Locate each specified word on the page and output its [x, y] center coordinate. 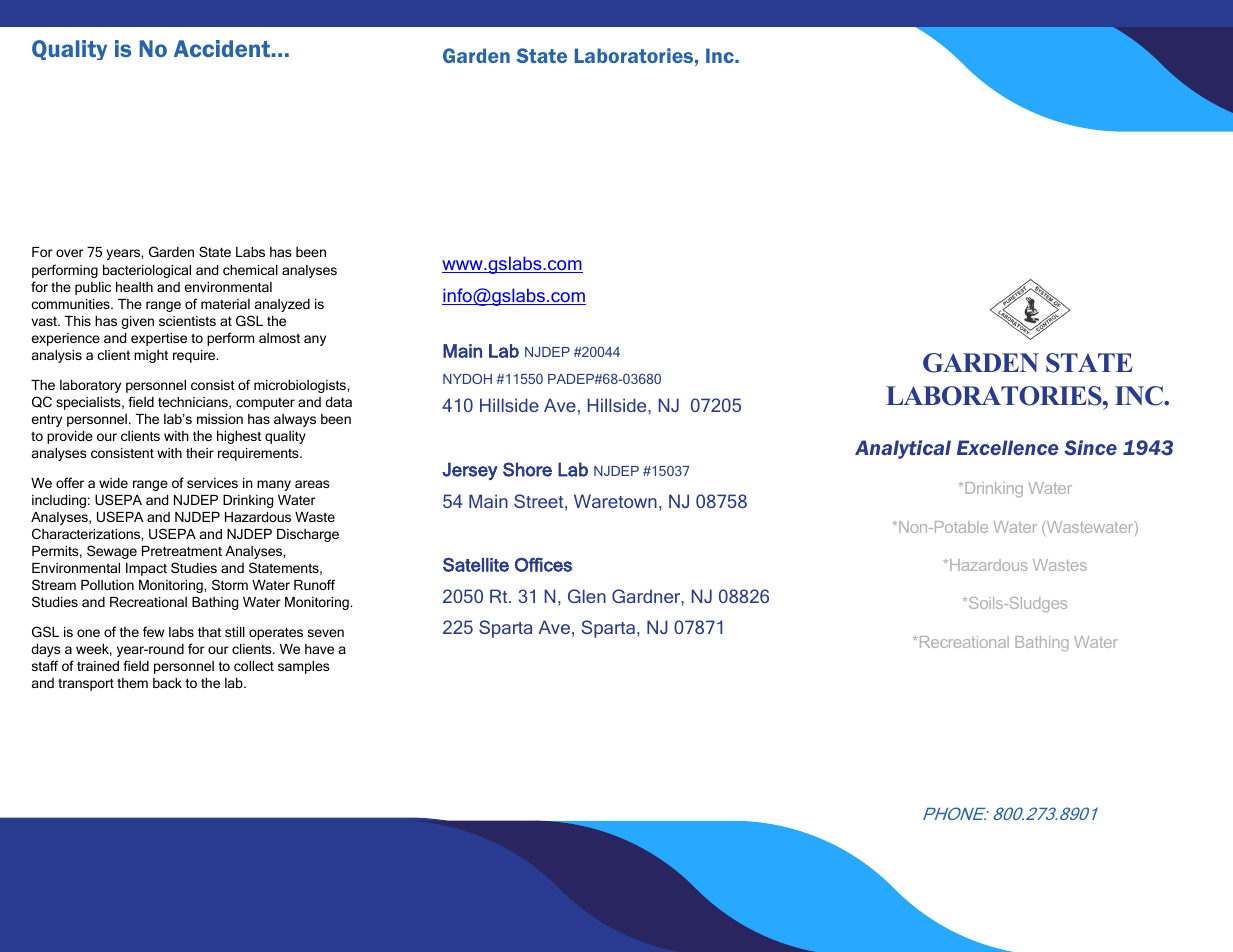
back [167, 683]
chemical [250, 270]
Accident [223, 48]
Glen [587, 596]
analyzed [282, 305]
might [151, 356]
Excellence [1008, 447]
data [338, 402]
